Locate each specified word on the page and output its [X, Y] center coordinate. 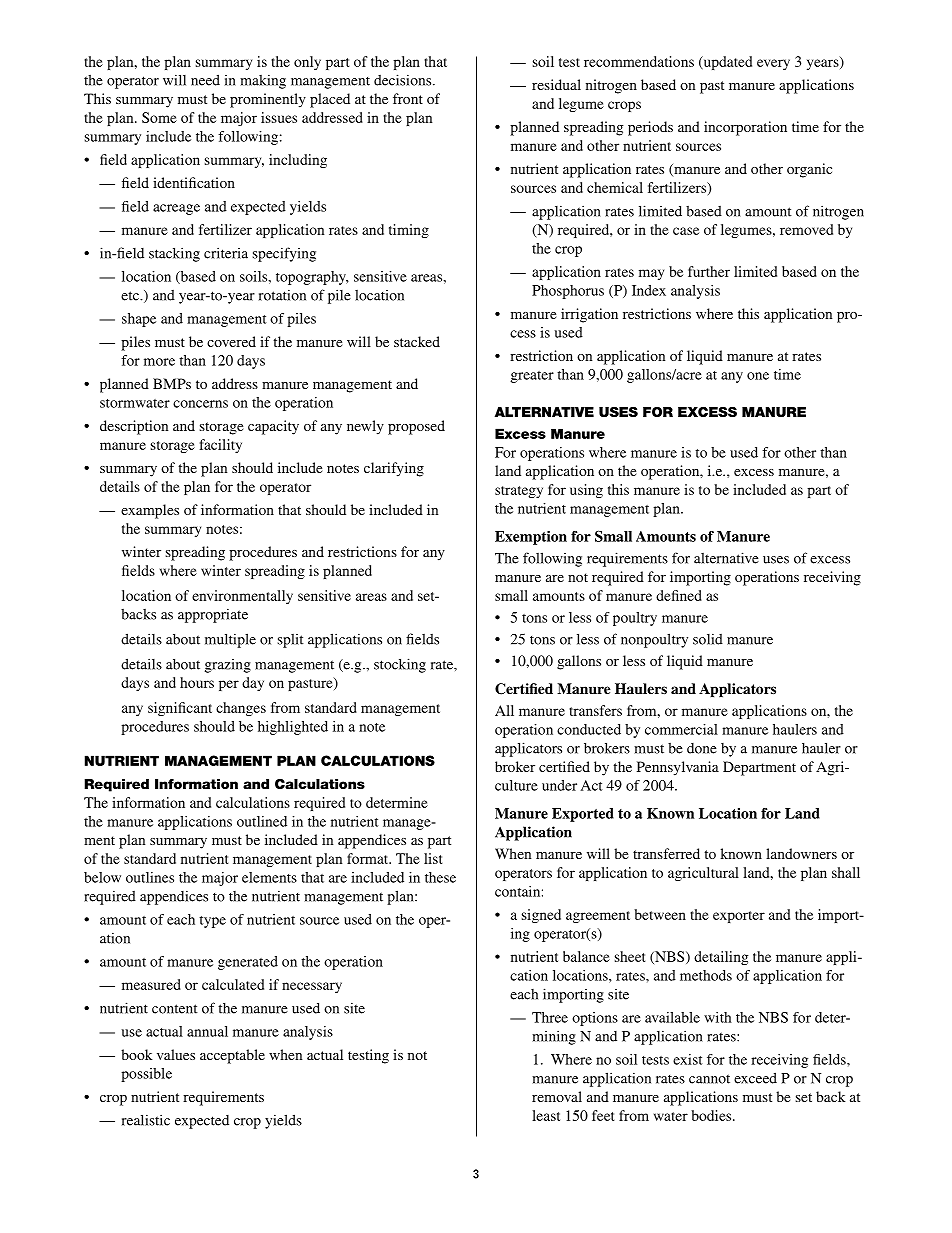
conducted [589, 729]
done [702, 748]
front [408, 98]
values [176, 1054]
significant [180, 709]
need [205, 80]
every [773, 64]
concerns [200, 404]
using [586, 491]
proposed [416, 427]
